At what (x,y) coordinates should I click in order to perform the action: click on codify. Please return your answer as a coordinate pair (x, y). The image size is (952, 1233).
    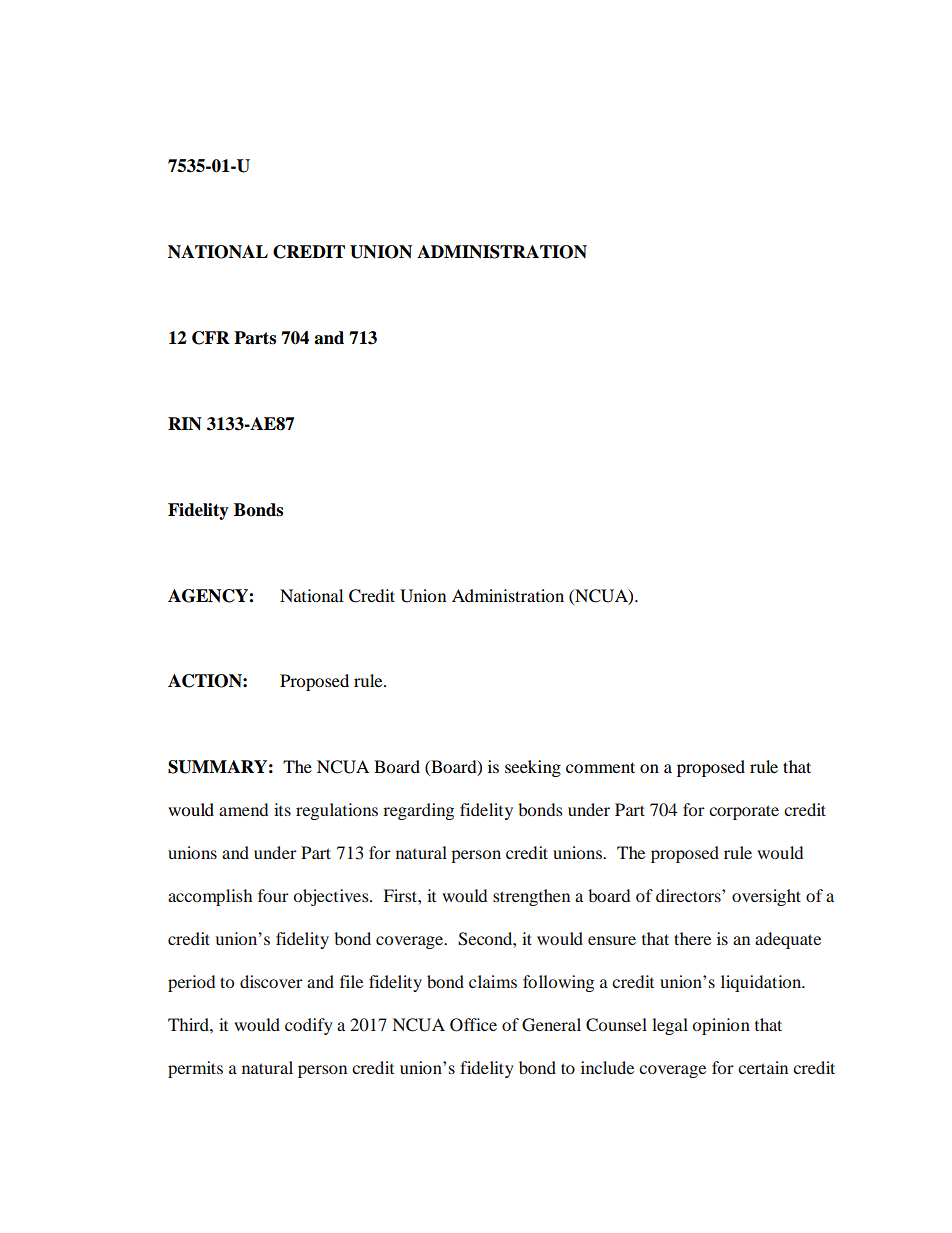
    Looking at the image, I should click on (309, 1026).
